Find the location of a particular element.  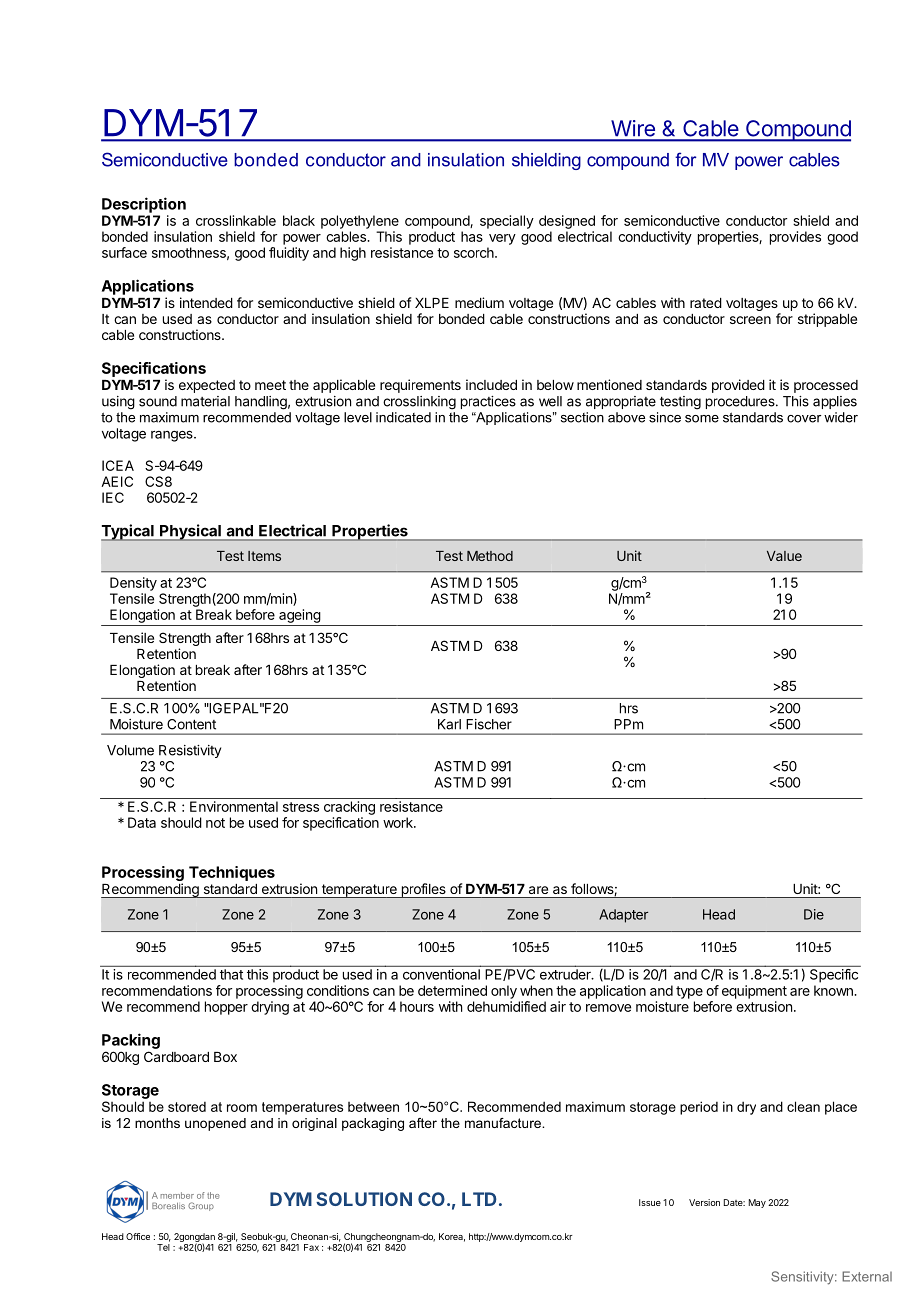

very is located at coordinates (502, 239).
